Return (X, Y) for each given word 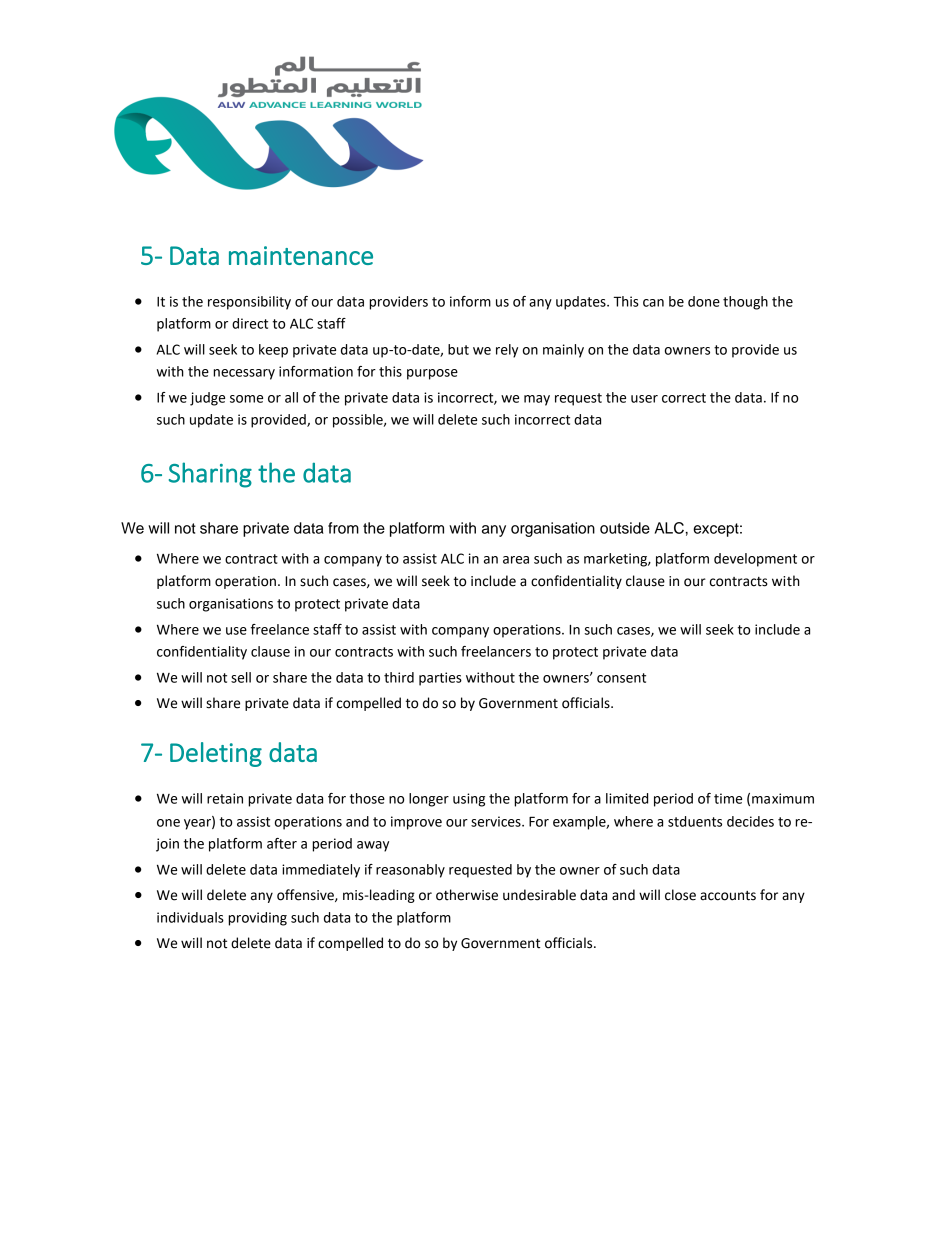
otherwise (467, 895)
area (516, 560)
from (343, 528)
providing (257, 919)
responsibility (249, 303)
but (458, 349)
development (755, 560)
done (704, 301)
